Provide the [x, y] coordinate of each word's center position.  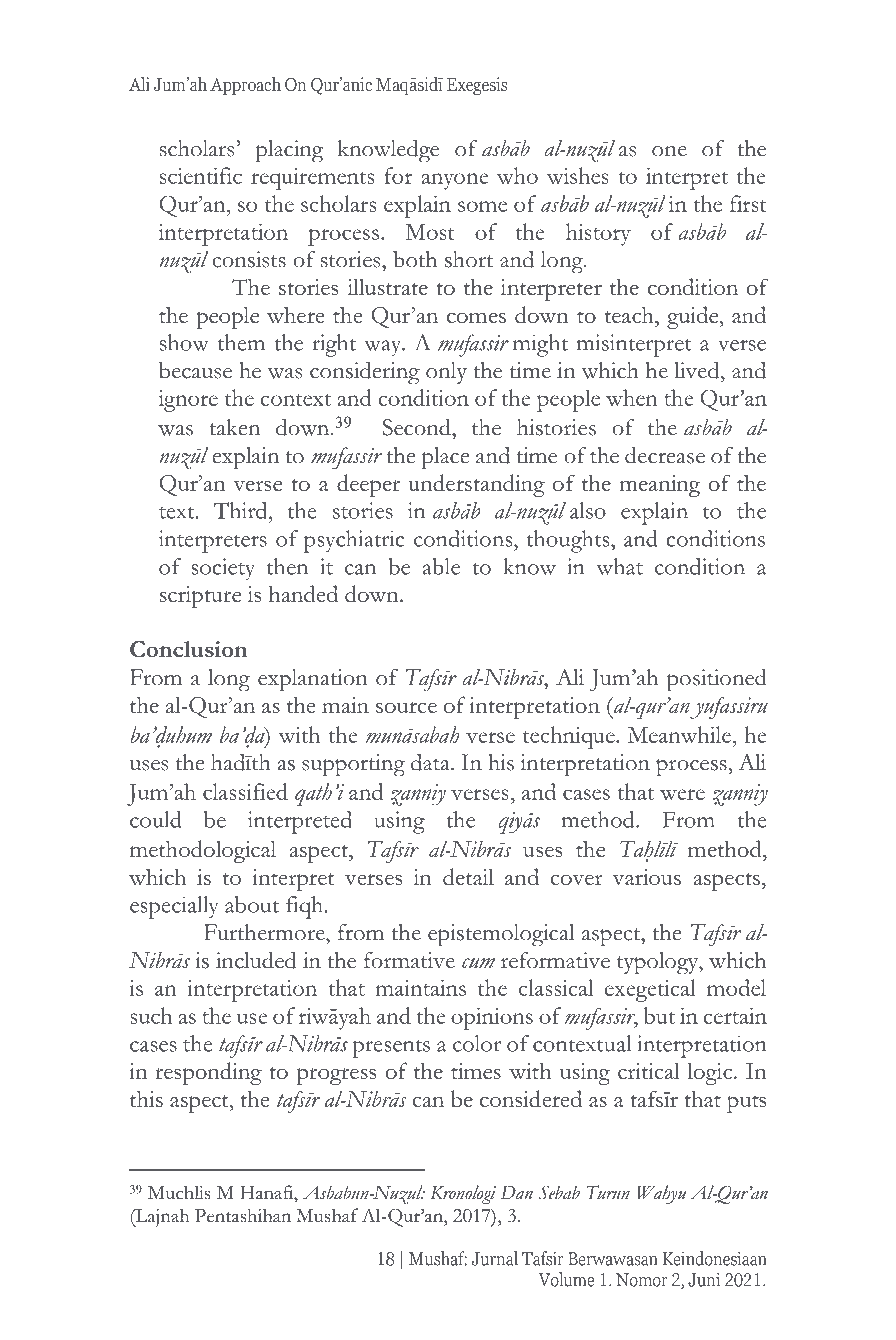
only [446, 373]
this [146, 1099]
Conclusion [188, 649]
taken [234, 427]
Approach [245, 86]
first [748, 203]
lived [698, 370]
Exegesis [477, 86]
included [256, 960]
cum [478, 963]
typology [659, 963]
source [406, 707]
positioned [717, 680]
